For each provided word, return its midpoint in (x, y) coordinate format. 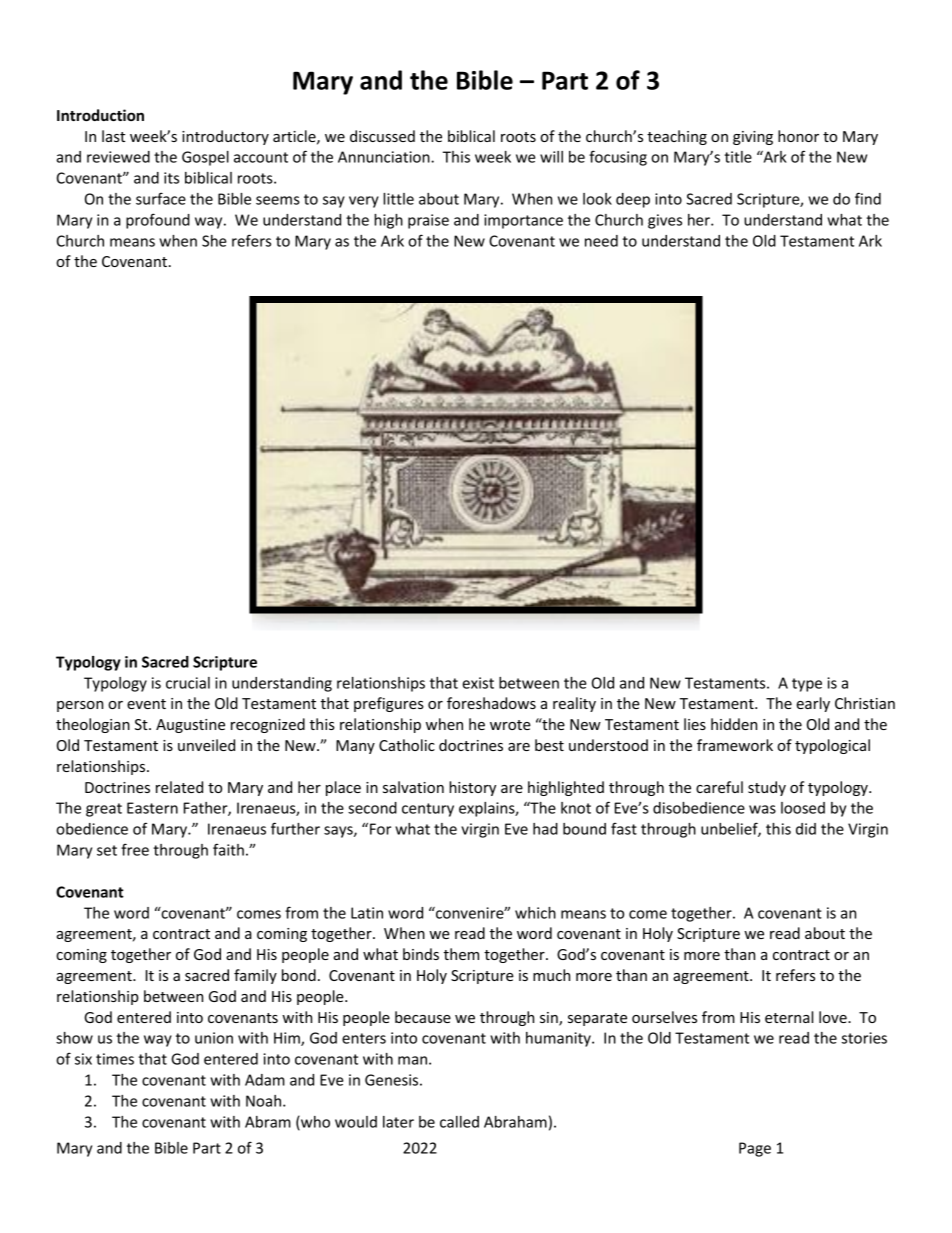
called (459, 1122)
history (472, 788)
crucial (188, 683)
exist (478, 683)
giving (753, 138)
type (807, 685)
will (551, 157)
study (767, 788)
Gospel (205, 158)
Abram (268, 1122)
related (179, 787)
